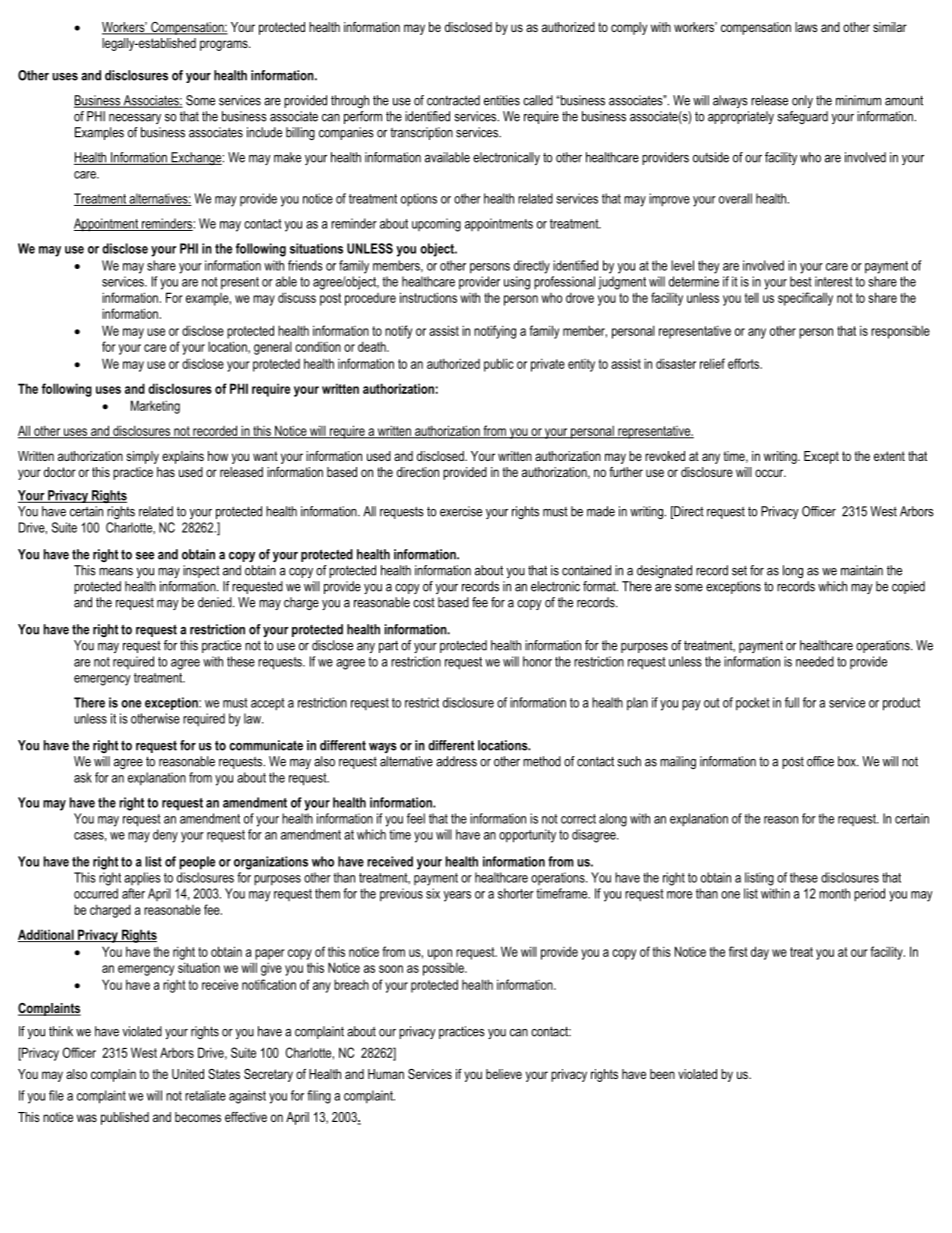  What do you see at coordinates (188, 1074) in the screenshot?
I see `United` at bounding box center [188, 1074].
